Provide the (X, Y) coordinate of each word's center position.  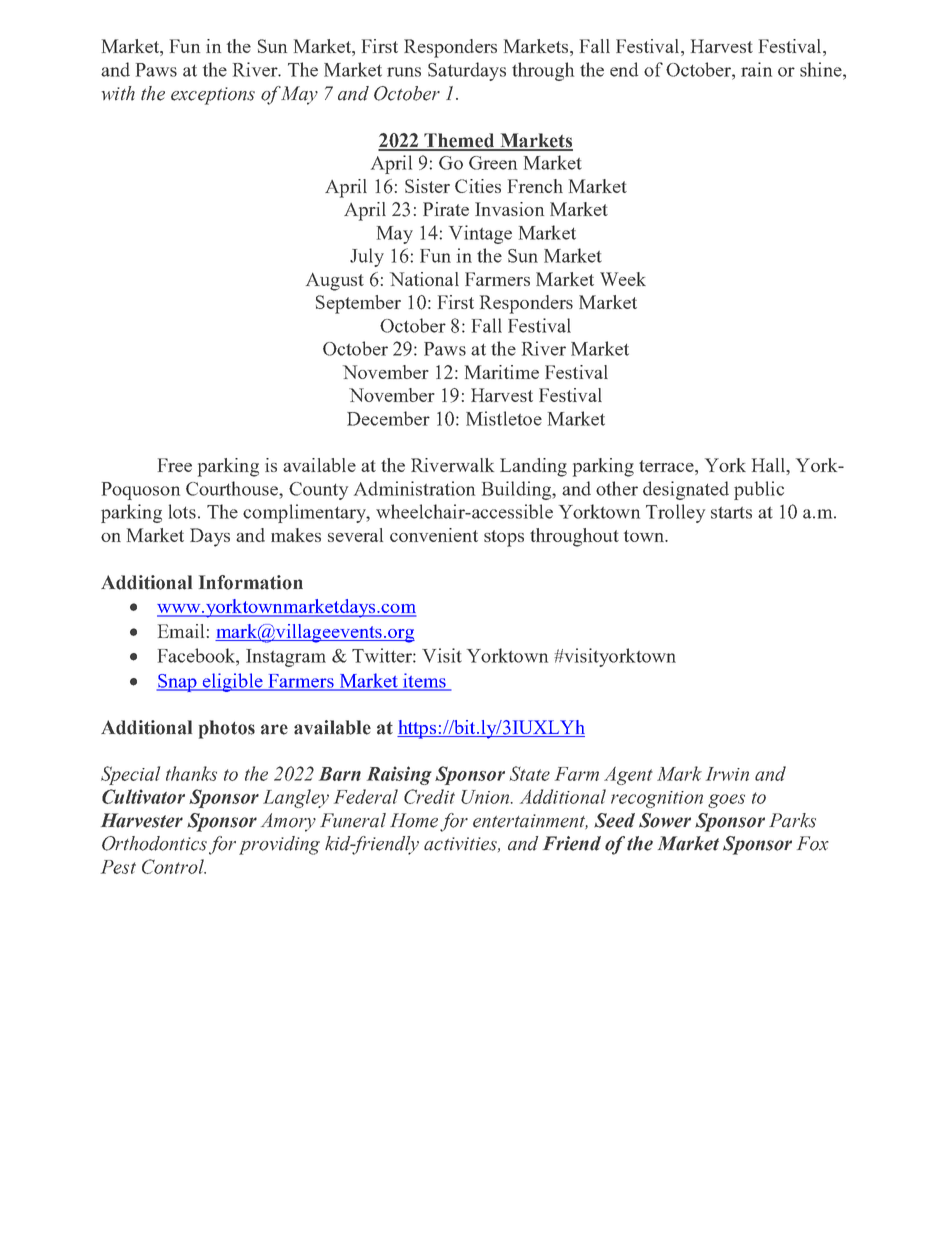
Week (623, 279)
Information (251, 582)
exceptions (213, 96)
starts (731, 513)
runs (404, 72)
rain (756, 69)
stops (504, 538)
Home (414, 820)
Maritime (502, 372)
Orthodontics (154, 843)
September (358, 304)
